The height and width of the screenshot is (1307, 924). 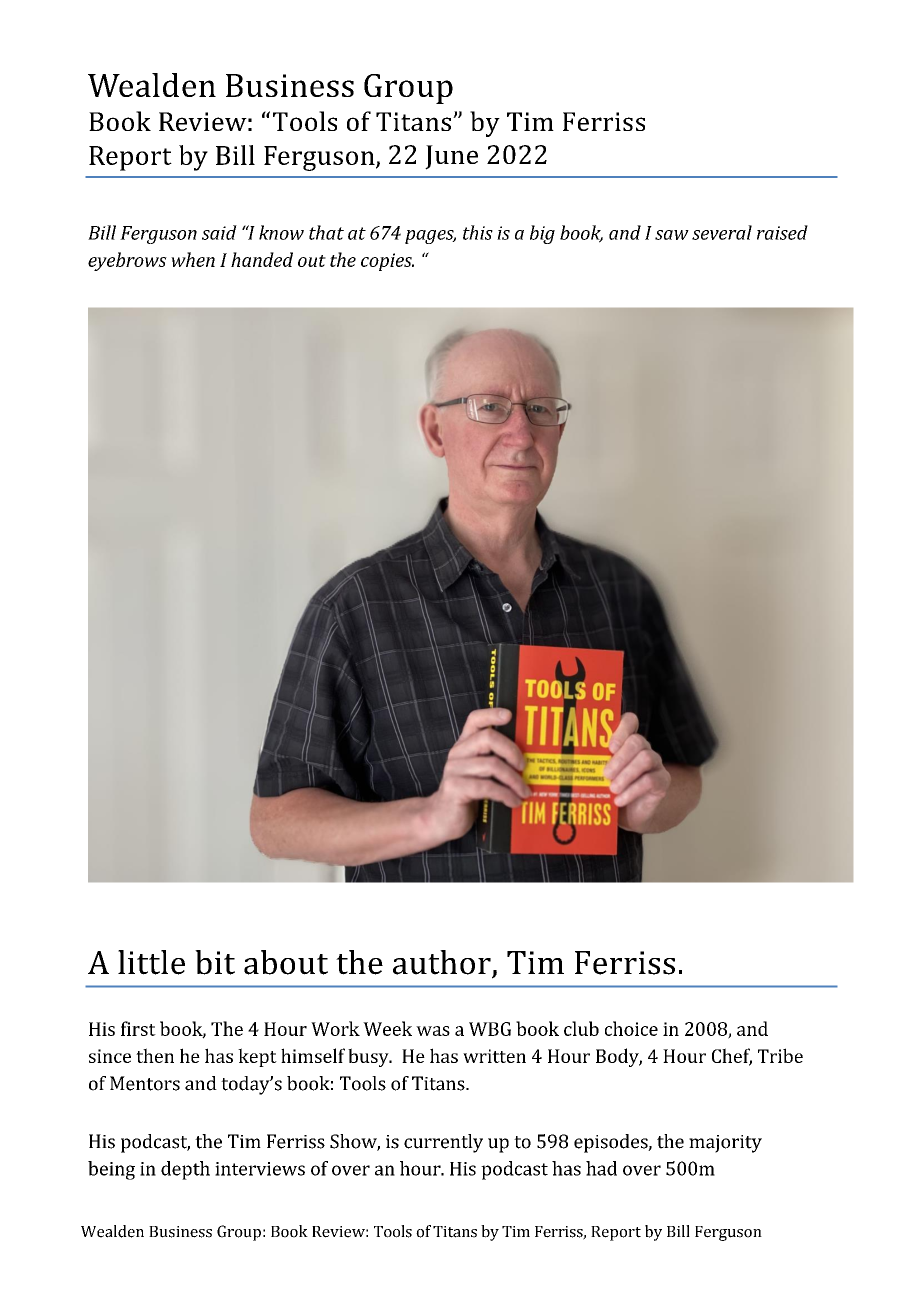 What do you see at coordinates (443, 963) in the screenshot?
I see `author` at bounding box center [443, 963].
